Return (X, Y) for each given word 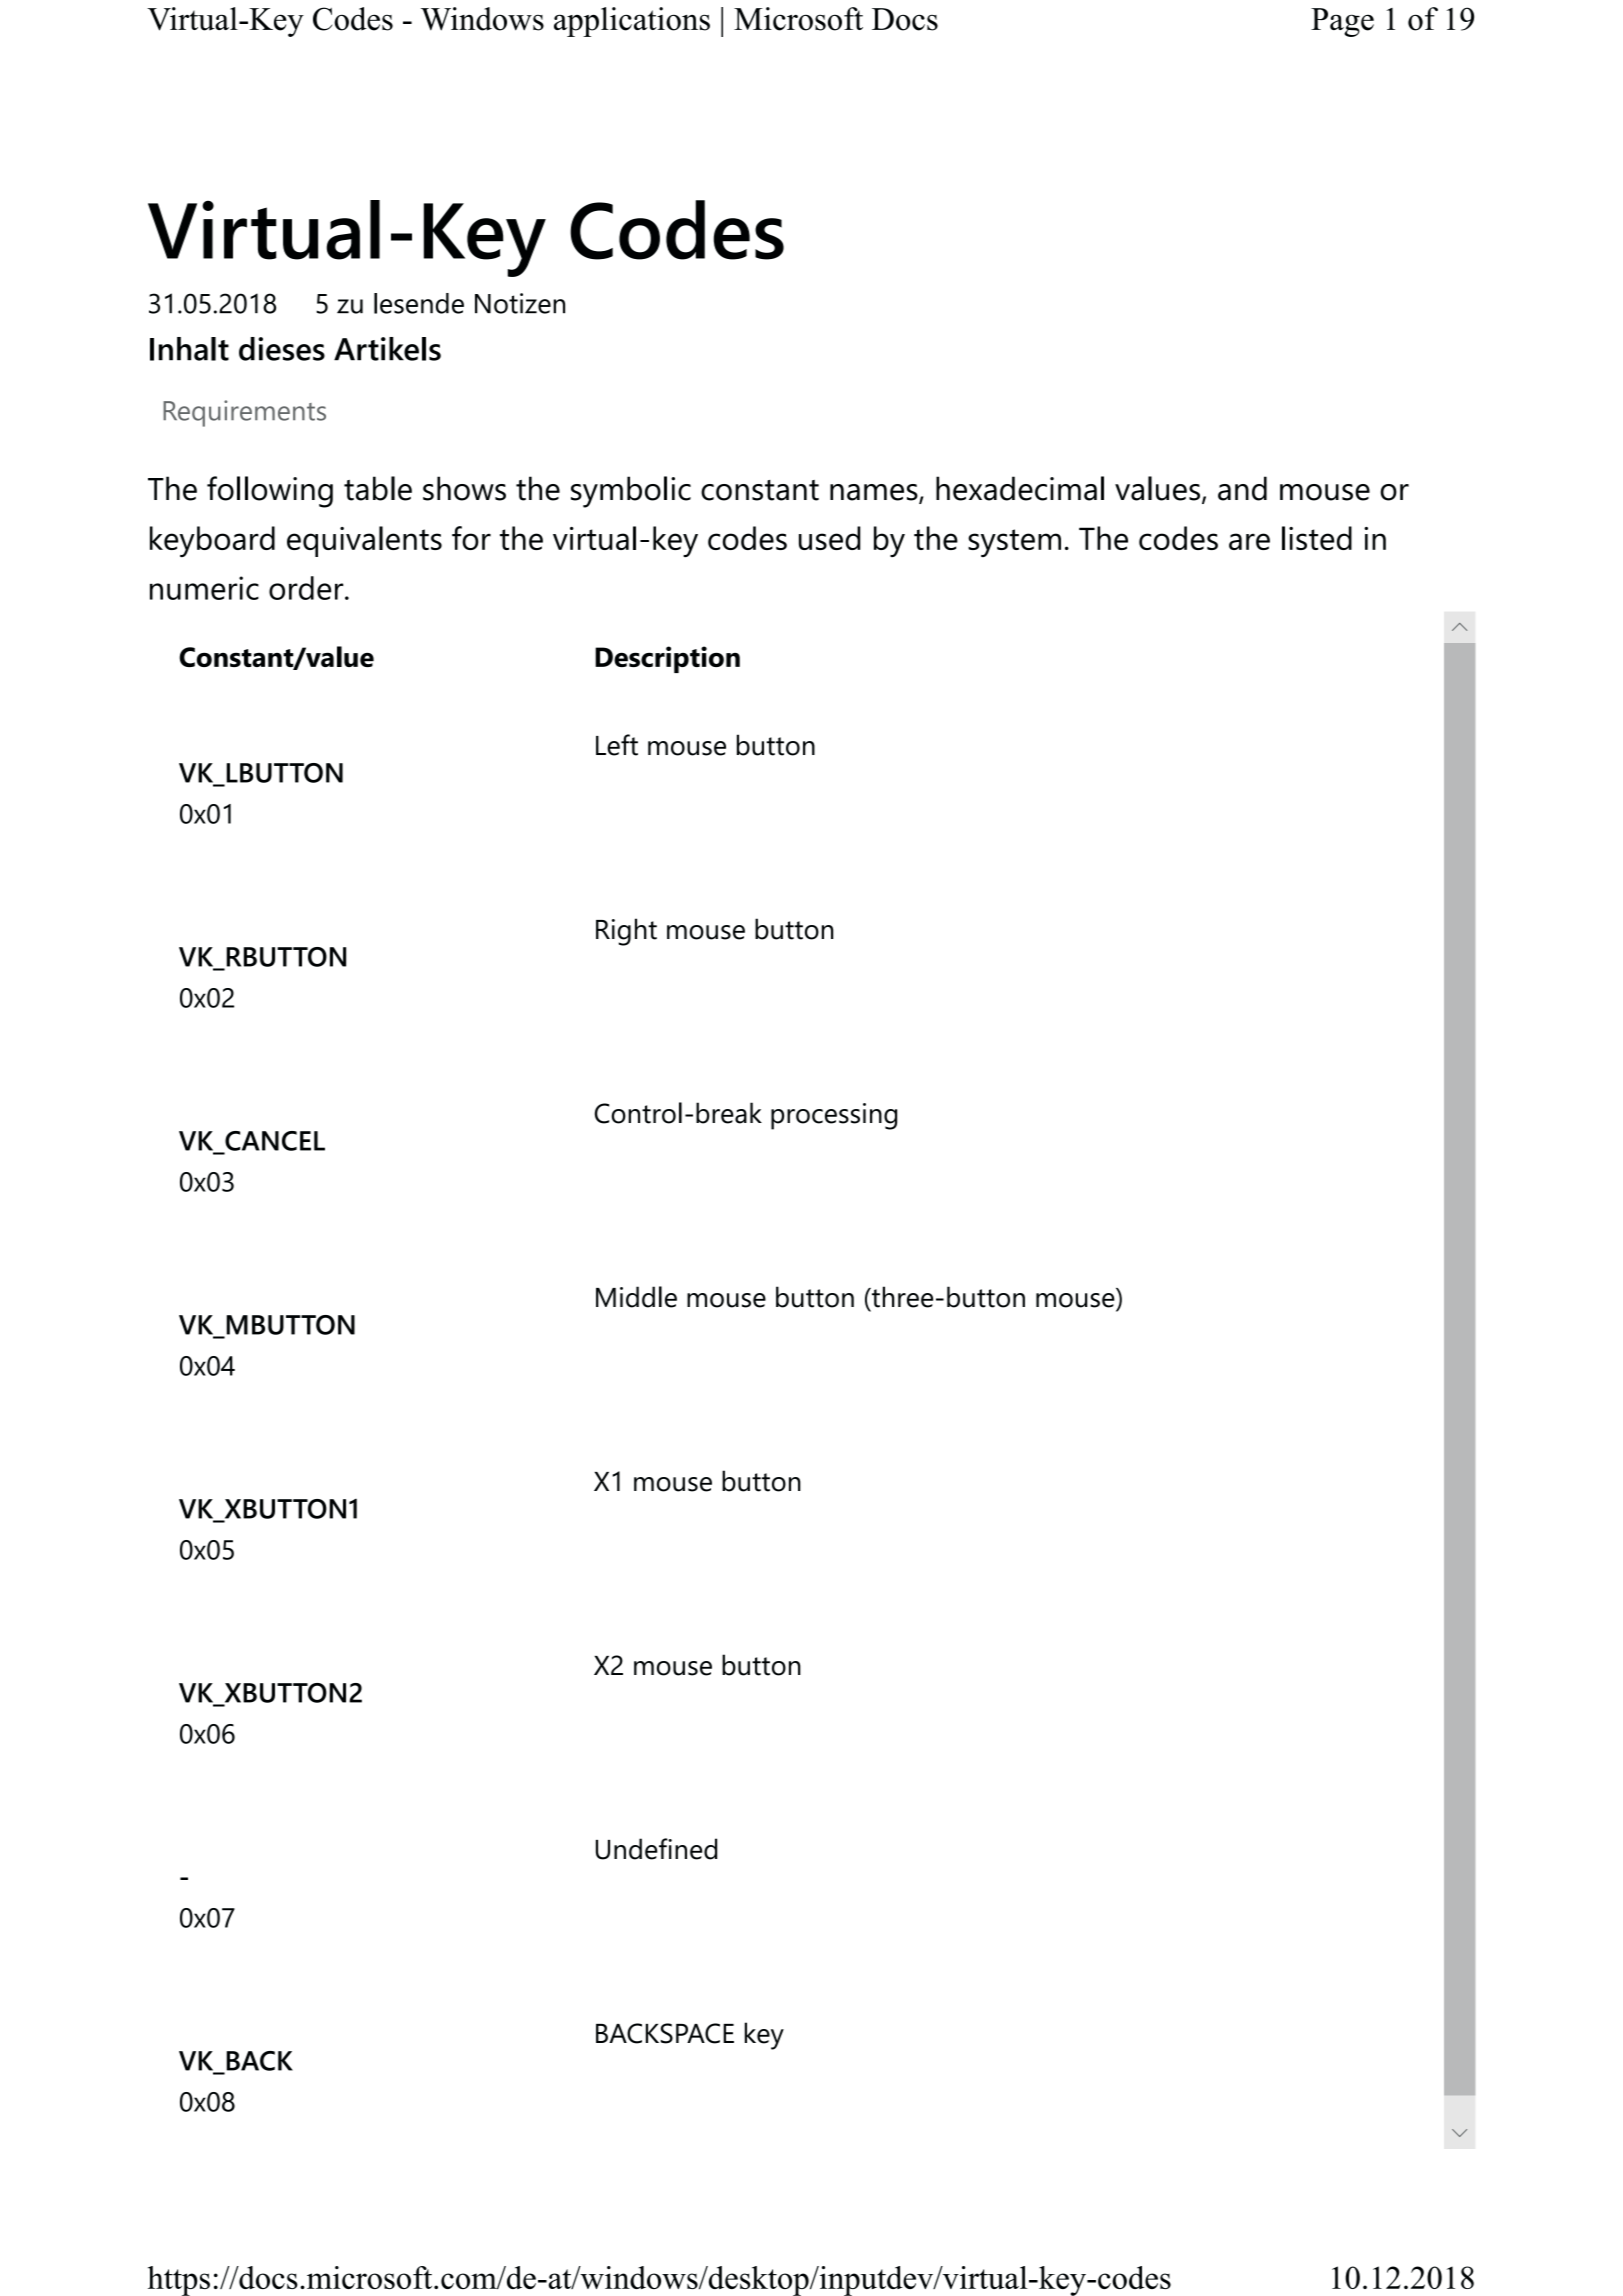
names (875, 493)
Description (667, 659)
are (1249, 541)
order (307, 588)
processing (834, 1116)
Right (626, 932)
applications (632, 22)
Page (1342, 22)
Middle (636, 1297)
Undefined (656, 1849)
